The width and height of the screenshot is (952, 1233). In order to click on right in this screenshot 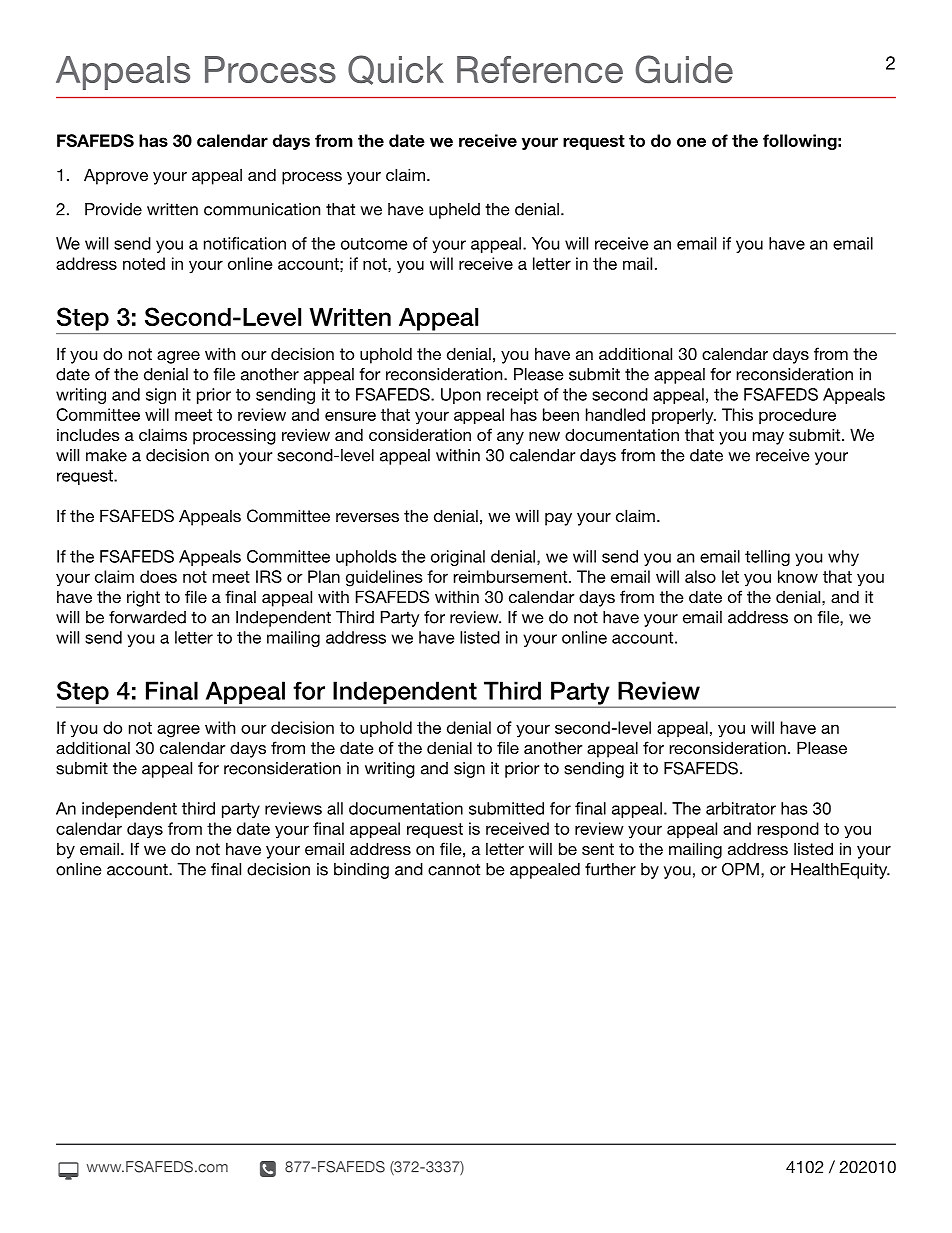, I will do `click(143, 598)`.
